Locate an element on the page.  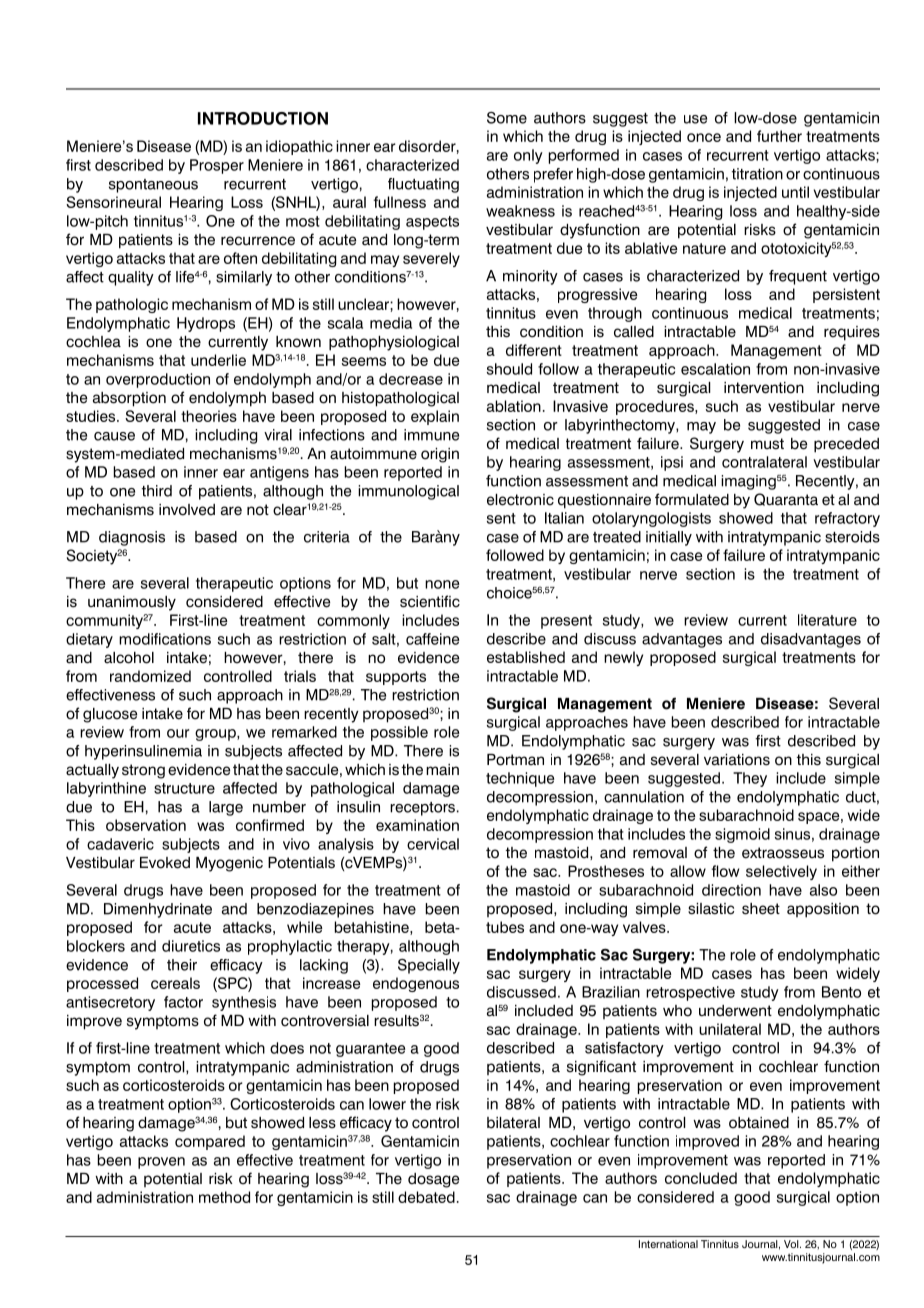
further is located at coordinates (779, 136).
